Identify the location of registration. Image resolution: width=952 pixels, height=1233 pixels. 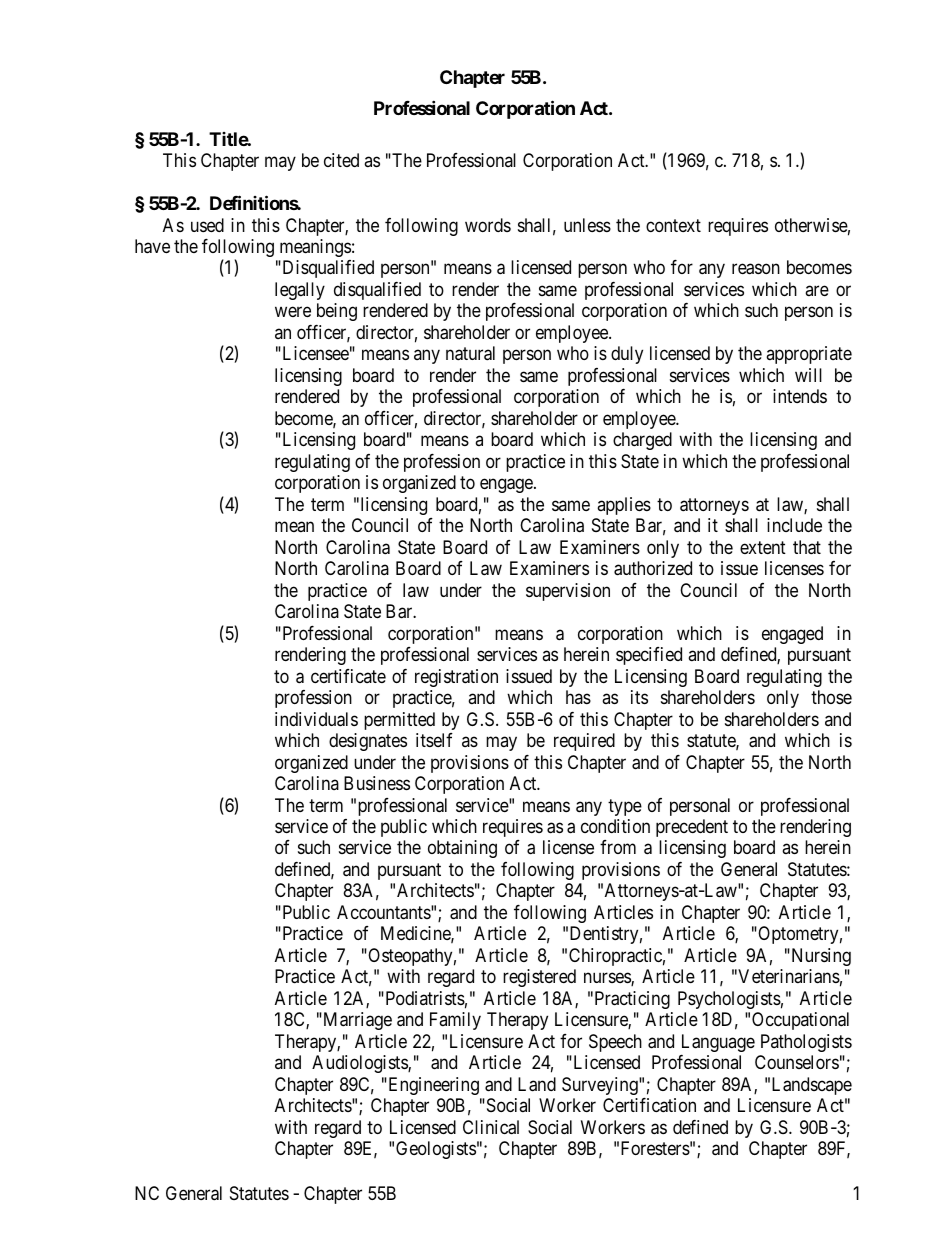
(456, 678).
